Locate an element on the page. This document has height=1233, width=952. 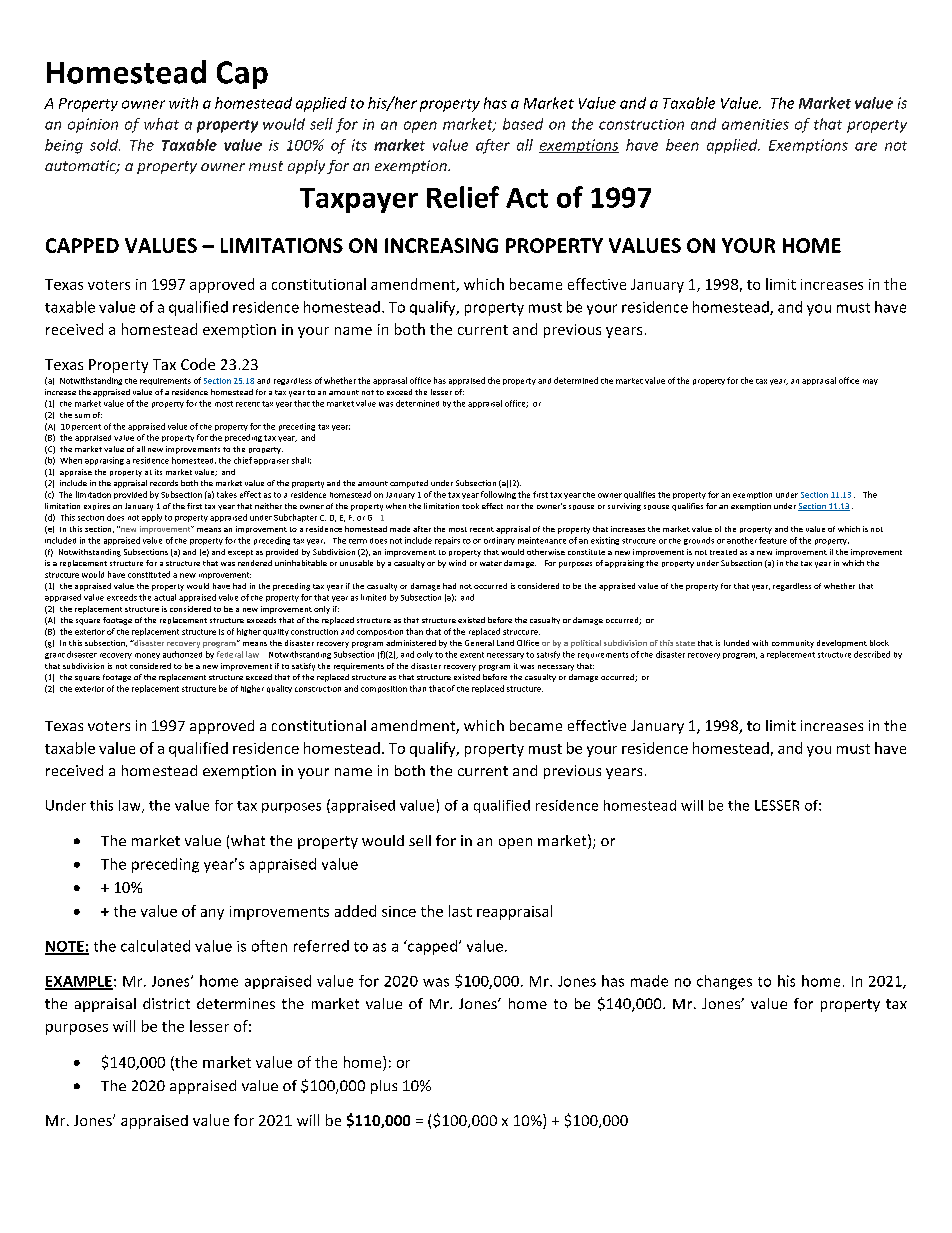
last is located at coordinates (460, 911).
